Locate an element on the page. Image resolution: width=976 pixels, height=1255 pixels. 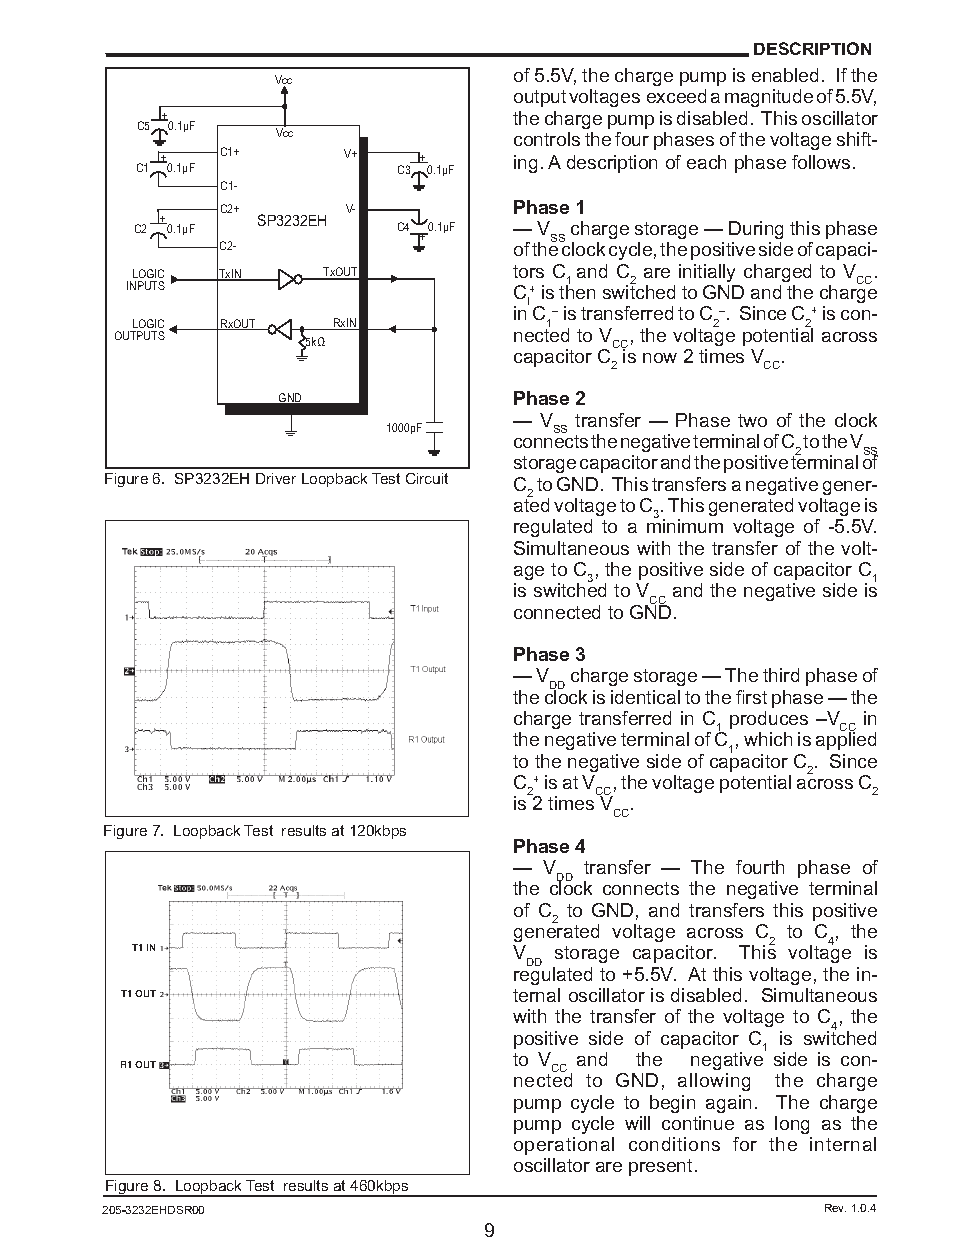
third is located at coordinates (781, 675).
